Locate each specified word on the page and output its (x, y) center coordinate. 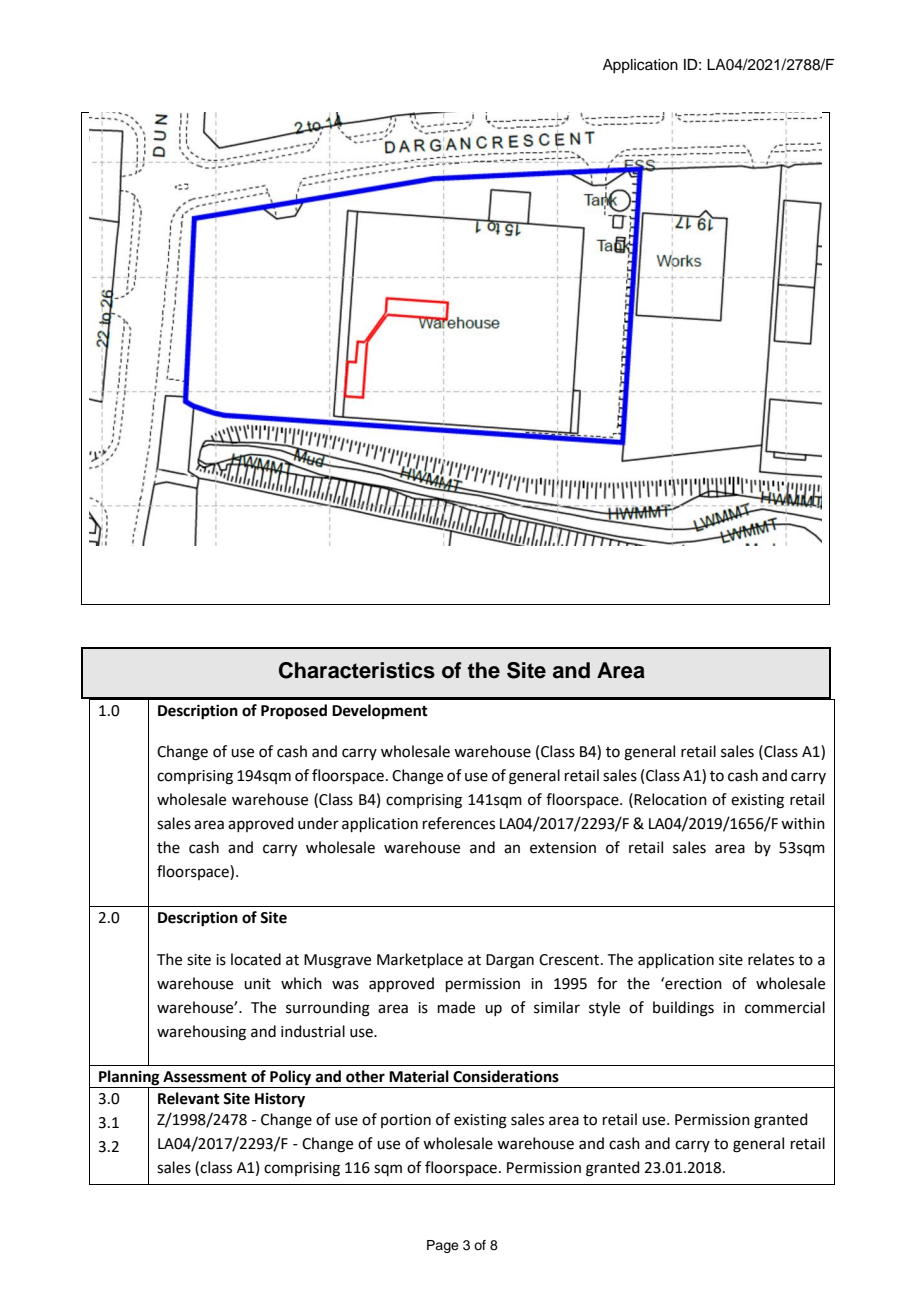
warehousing (201, 1033)
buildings (683, 1009)
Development (380, 712)
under (318, 823)
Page (443, 1246)
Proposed (294, 712)
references (459, 823)
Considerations (506, 1076)
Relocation (670, 799)
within (803, 823)
